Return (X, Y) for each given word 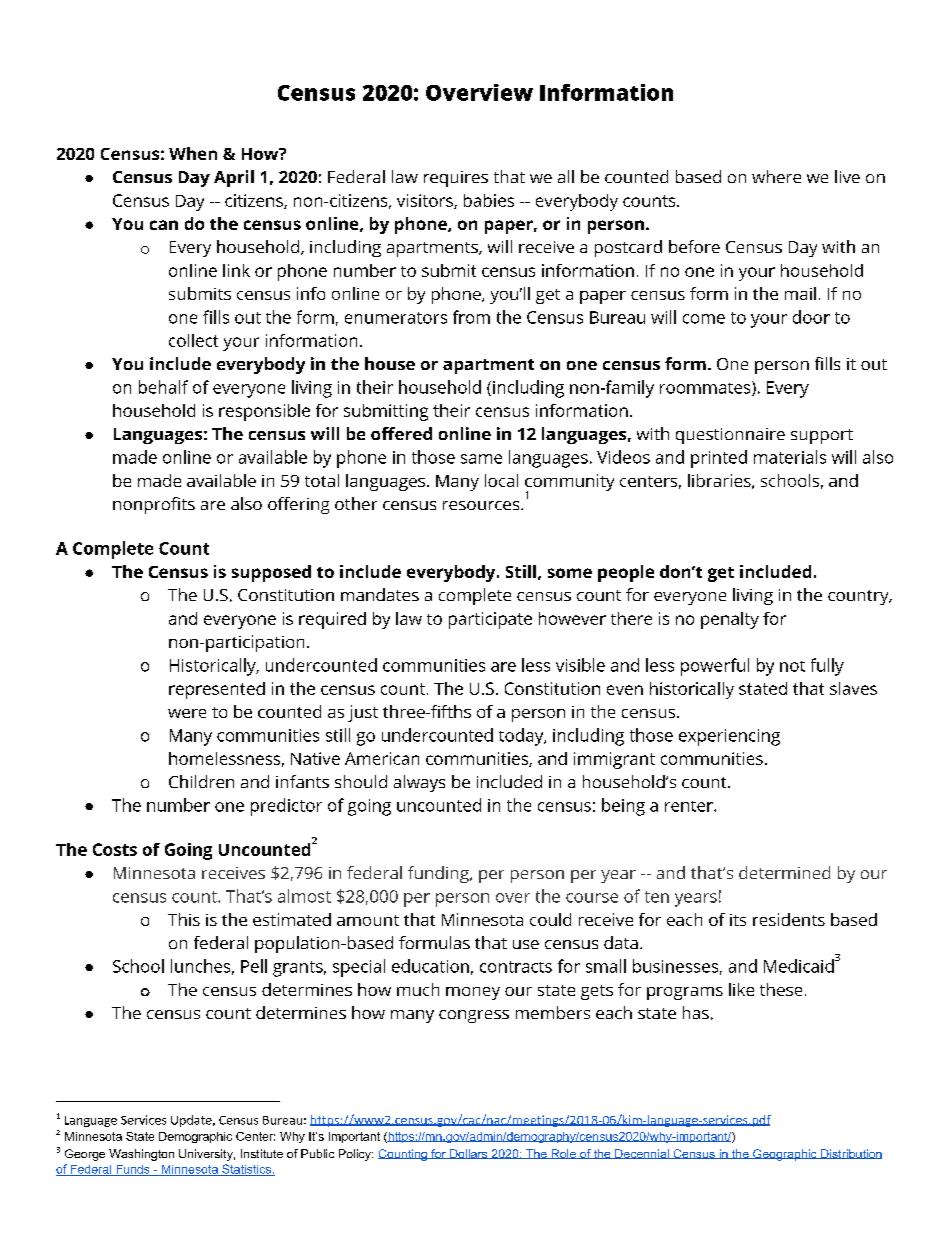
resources (482, 505)
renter (690, 806)
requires (456, 179)
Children (201, 781)
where (776, 176)
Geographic (785, 1155)
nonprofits (154, 505)
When (193, 153)
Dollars (469, 1154)
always (419, 783)
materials (790, 457)
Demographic (195, 1137)
